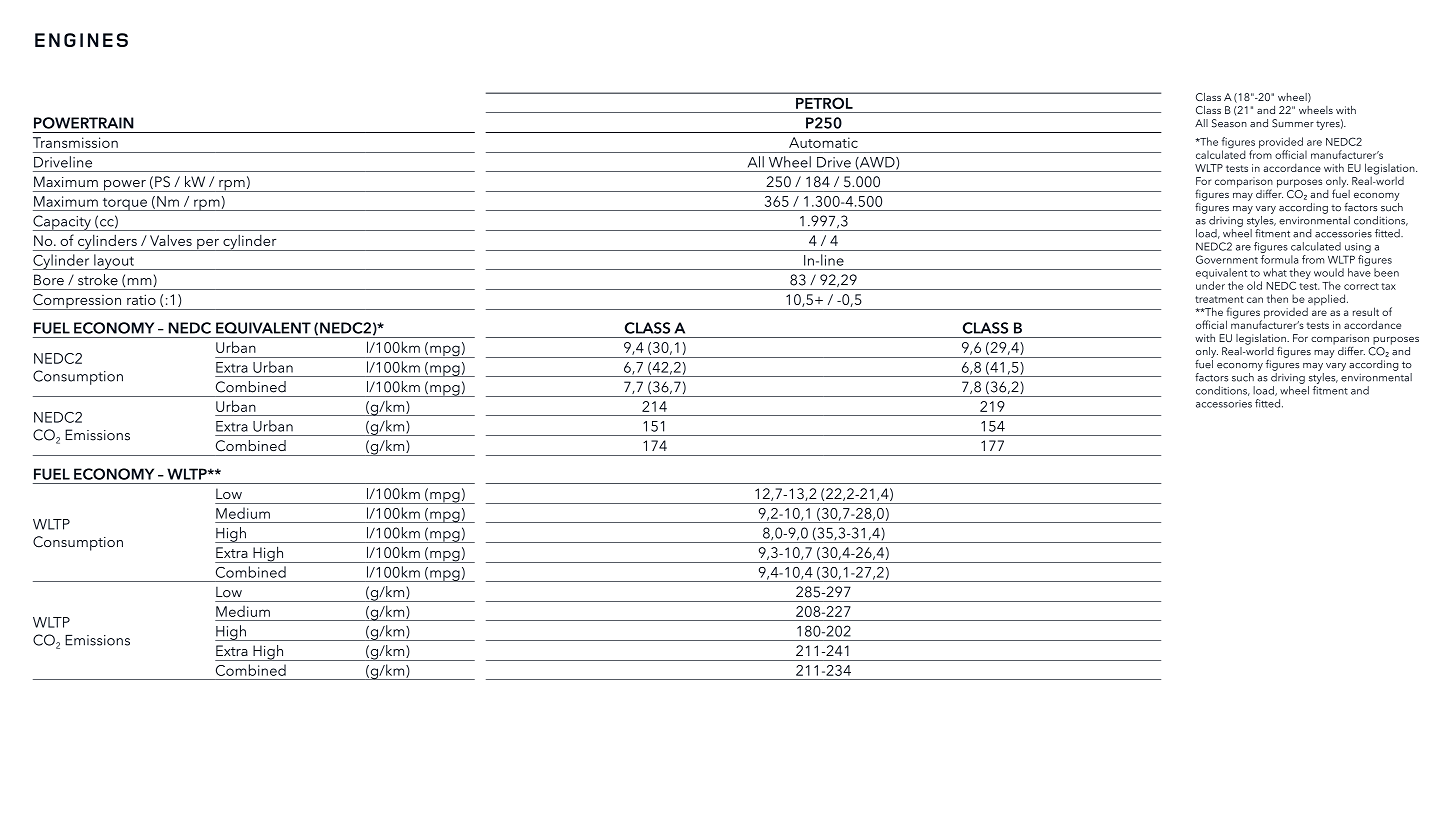 This image has height=818, width=1456. I want to click on Summer, so click(1293, 123).
